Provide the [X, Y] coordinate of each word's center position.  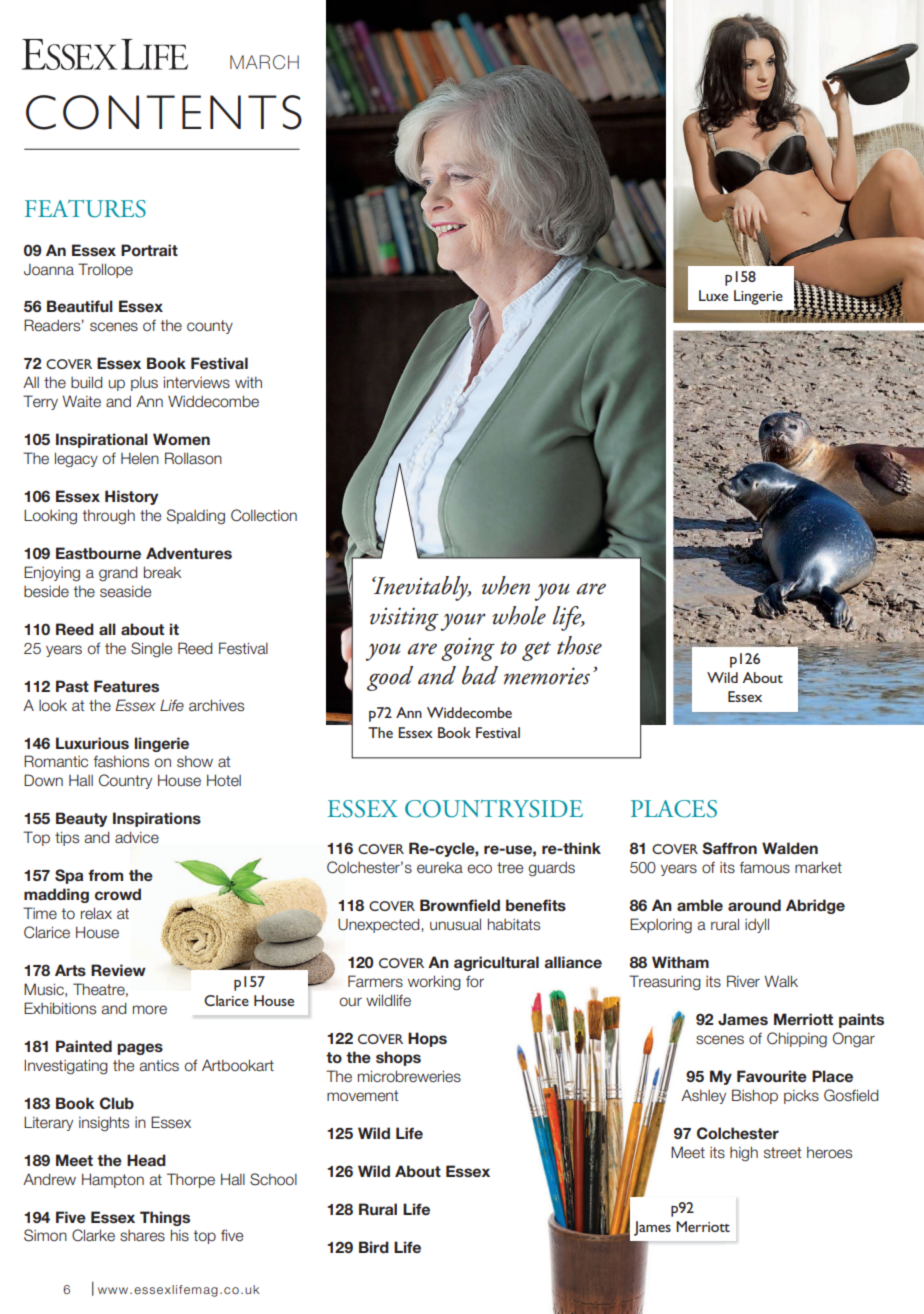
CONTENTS [164, 112]
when [506, 585]
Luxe [713, 295]
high [744, 1154]
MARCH [264, 62]
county [210, 327]
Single [151, 650]
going [468, 649]
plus [144, 384]
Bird [374, 1247]
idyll [757, 925]
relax [96, 913]
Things [165, 1218]
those [579, 645]
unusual [455, 924]
